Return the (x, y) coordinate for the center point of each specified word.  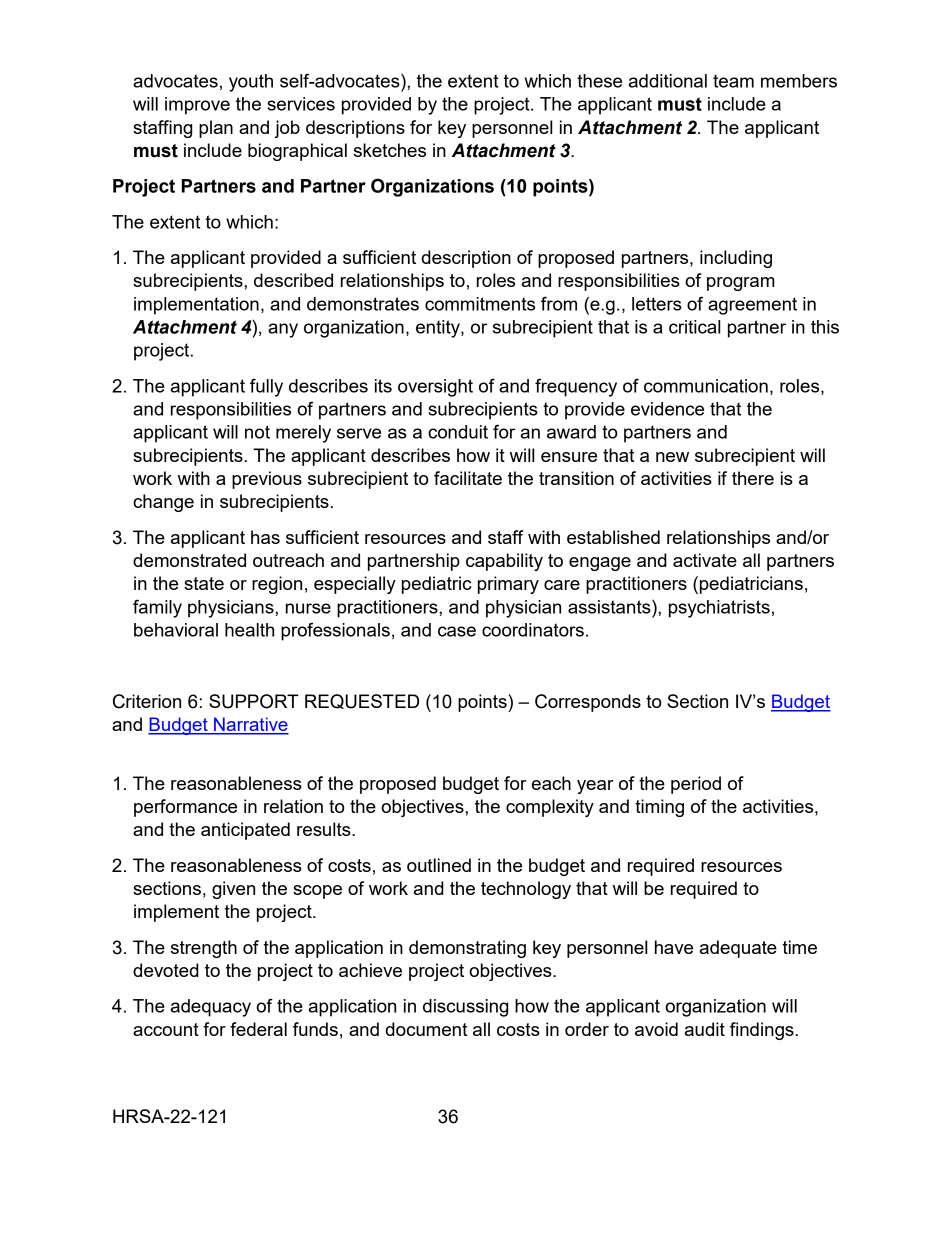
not (257, 432)
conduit (458, 432)
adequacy (211, 1008)
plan (216, 129)
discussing (465, 1008)
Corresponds (588, 703)
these (599, 81)
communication (706, 386)
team (733, 81)
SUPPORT (254, 701)
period (696, 785)
